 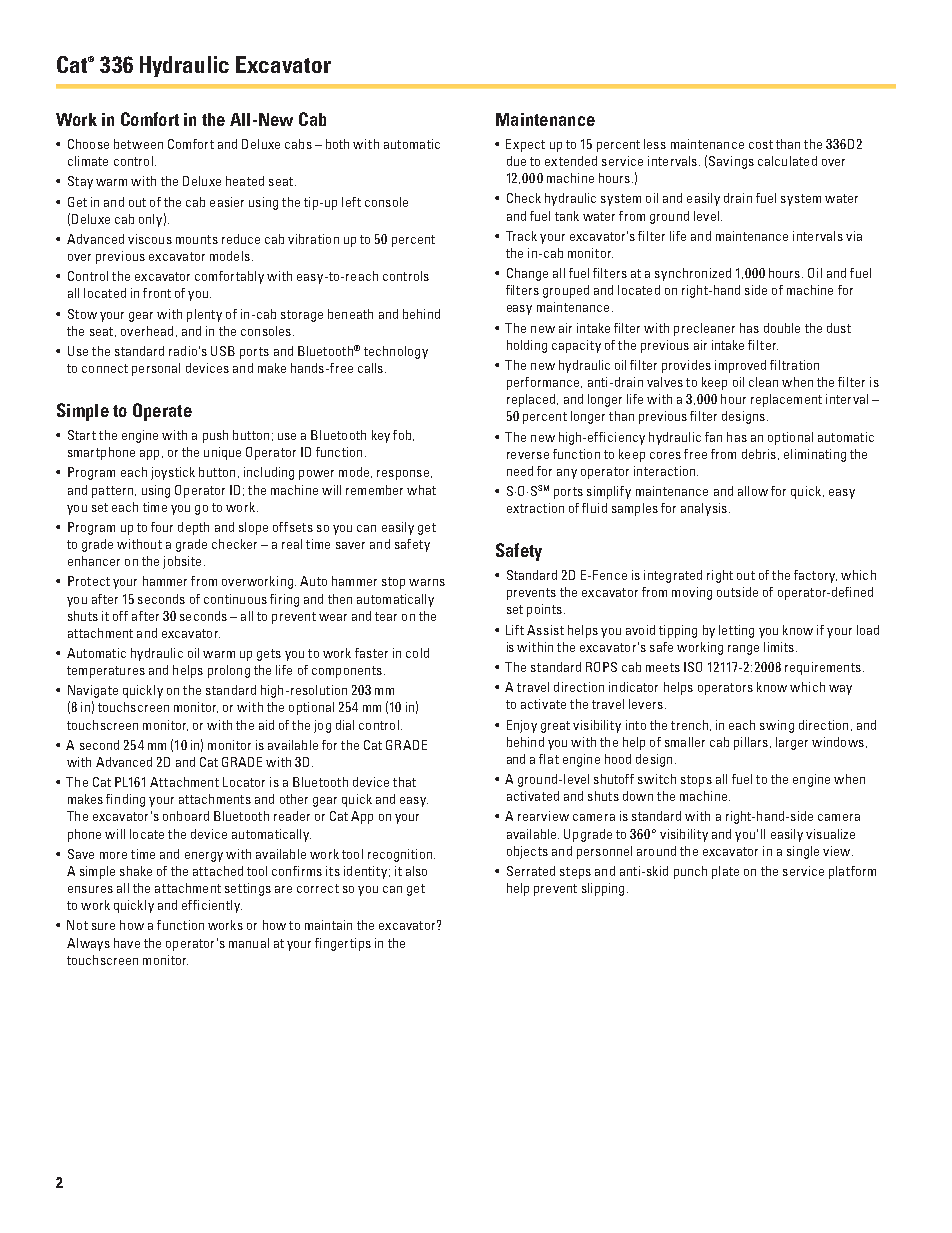 What do you see at coordinates (127, 943) in the page?
I see `have` at bounding box center [127, 943].
